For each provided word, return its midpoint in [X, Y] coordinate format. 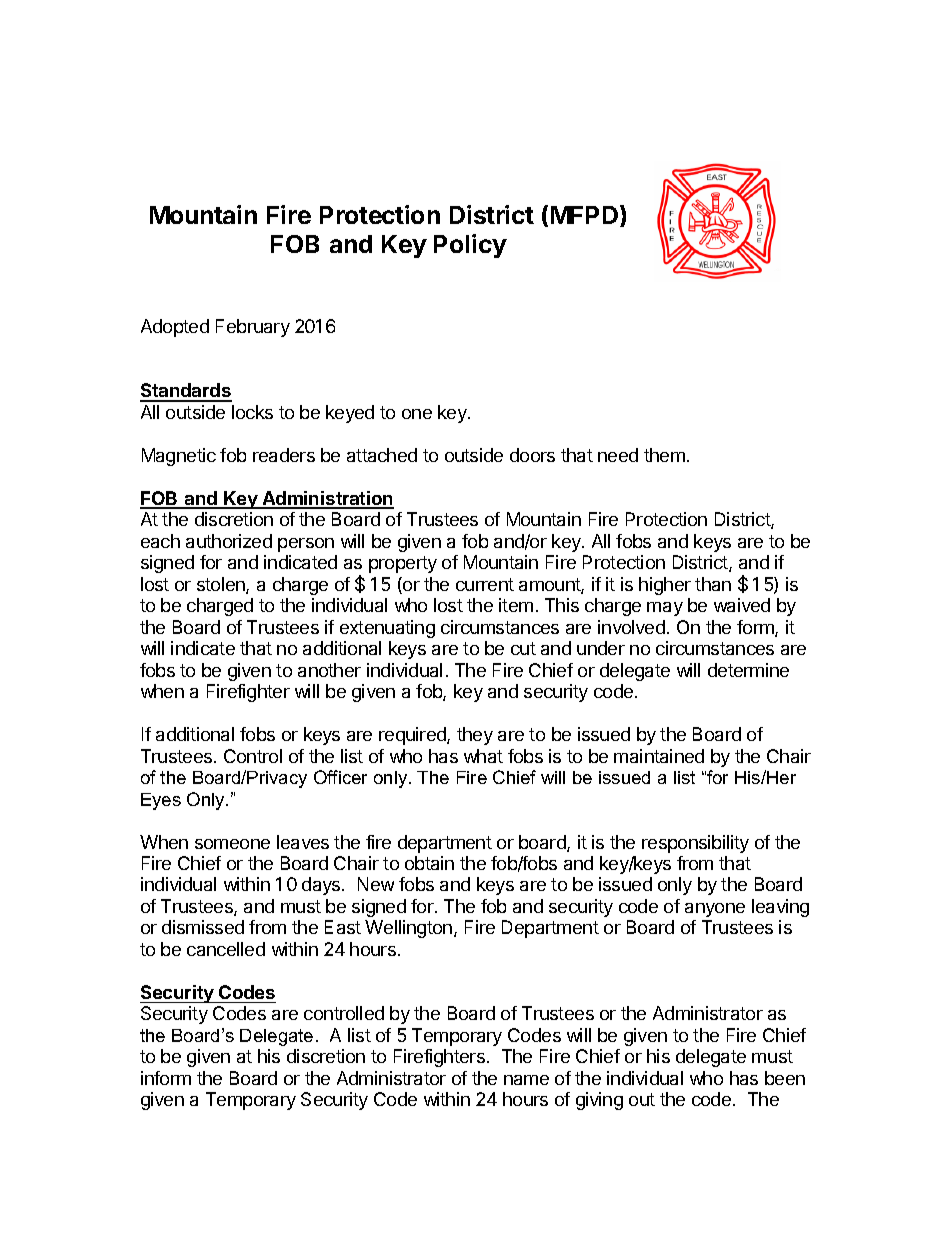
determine [748, 670]
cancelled [226, 949]
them [664, 455]
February [253, 328]
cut [523, 648]
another [329, 670]
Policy [470, 246]
